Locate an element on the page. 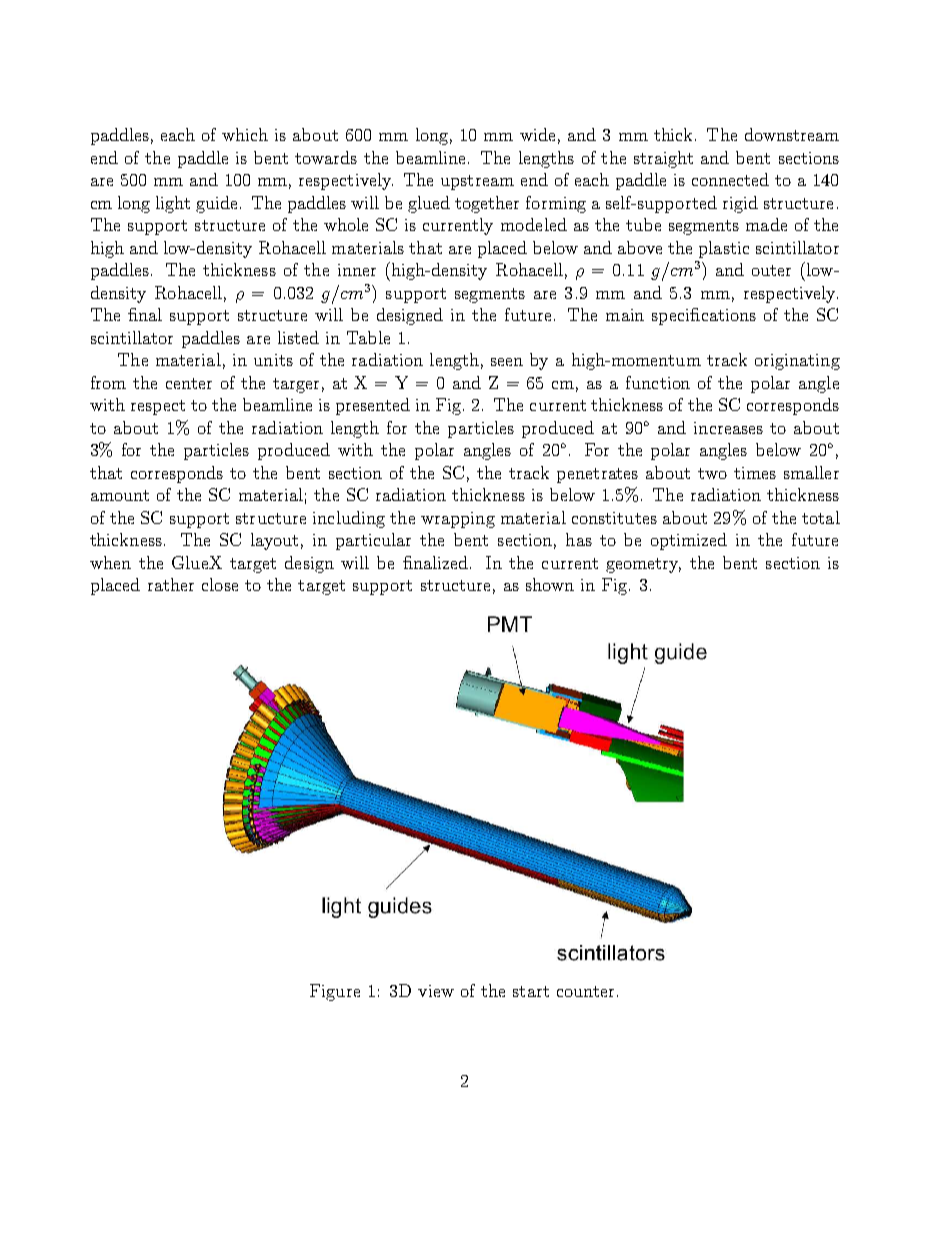 This document has width=952, height=1233. shown is located at coordinates (550, 584).
